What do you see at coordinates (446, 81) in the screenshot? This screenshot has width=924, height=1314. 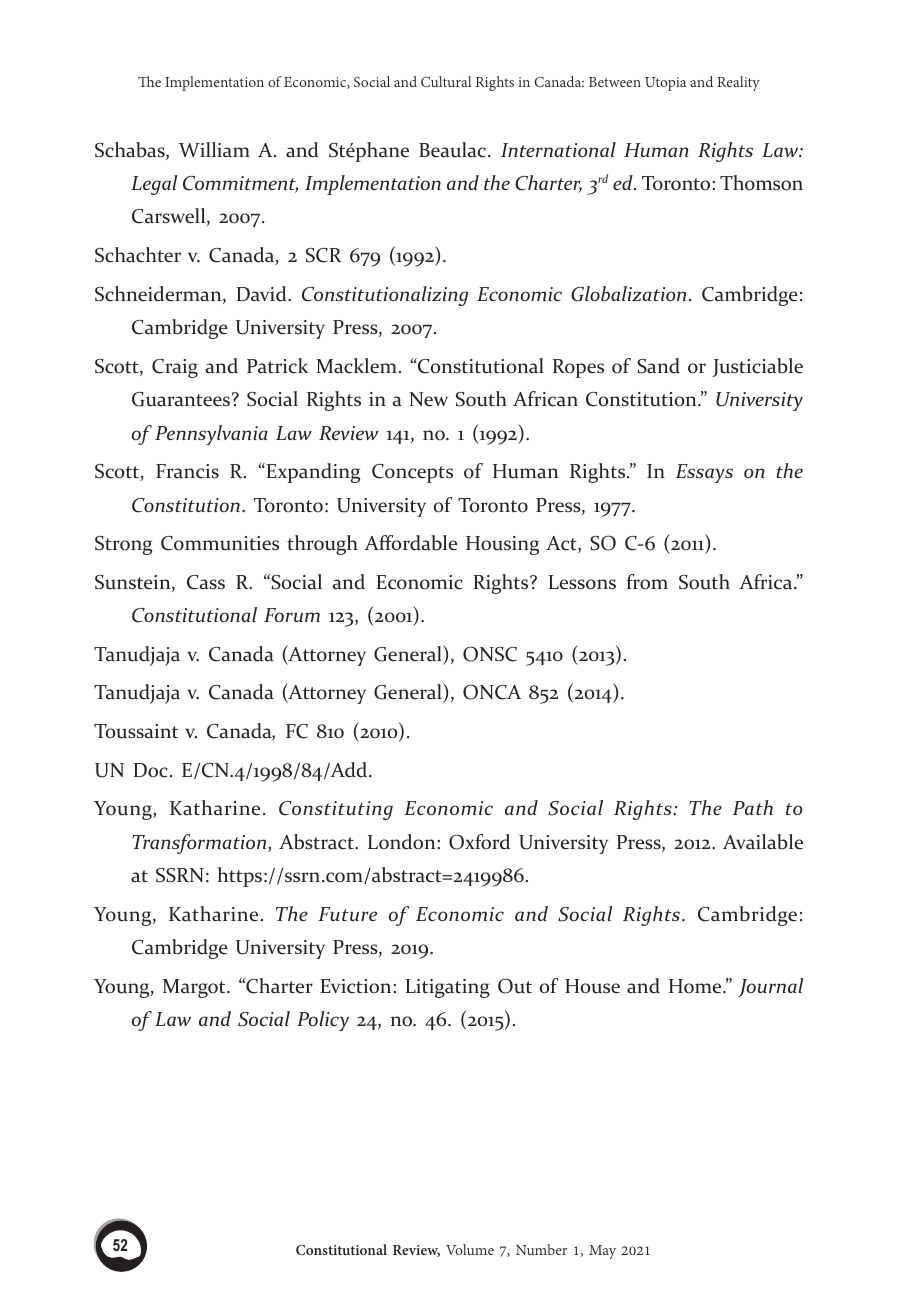 I see `Cultural` at bounding box center [446, 81].
